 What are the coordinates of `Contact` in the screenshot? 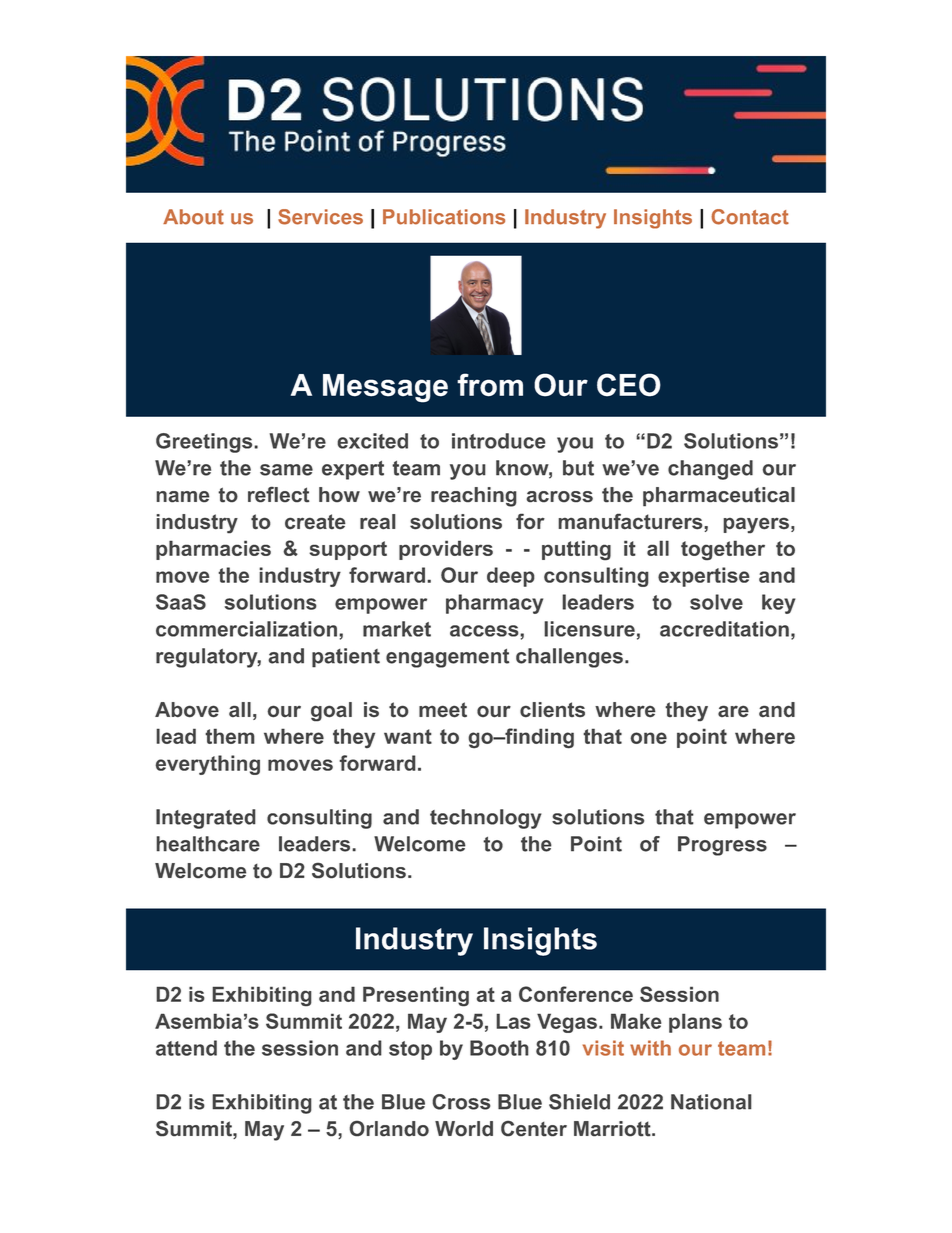 It's located at (750, 217).
